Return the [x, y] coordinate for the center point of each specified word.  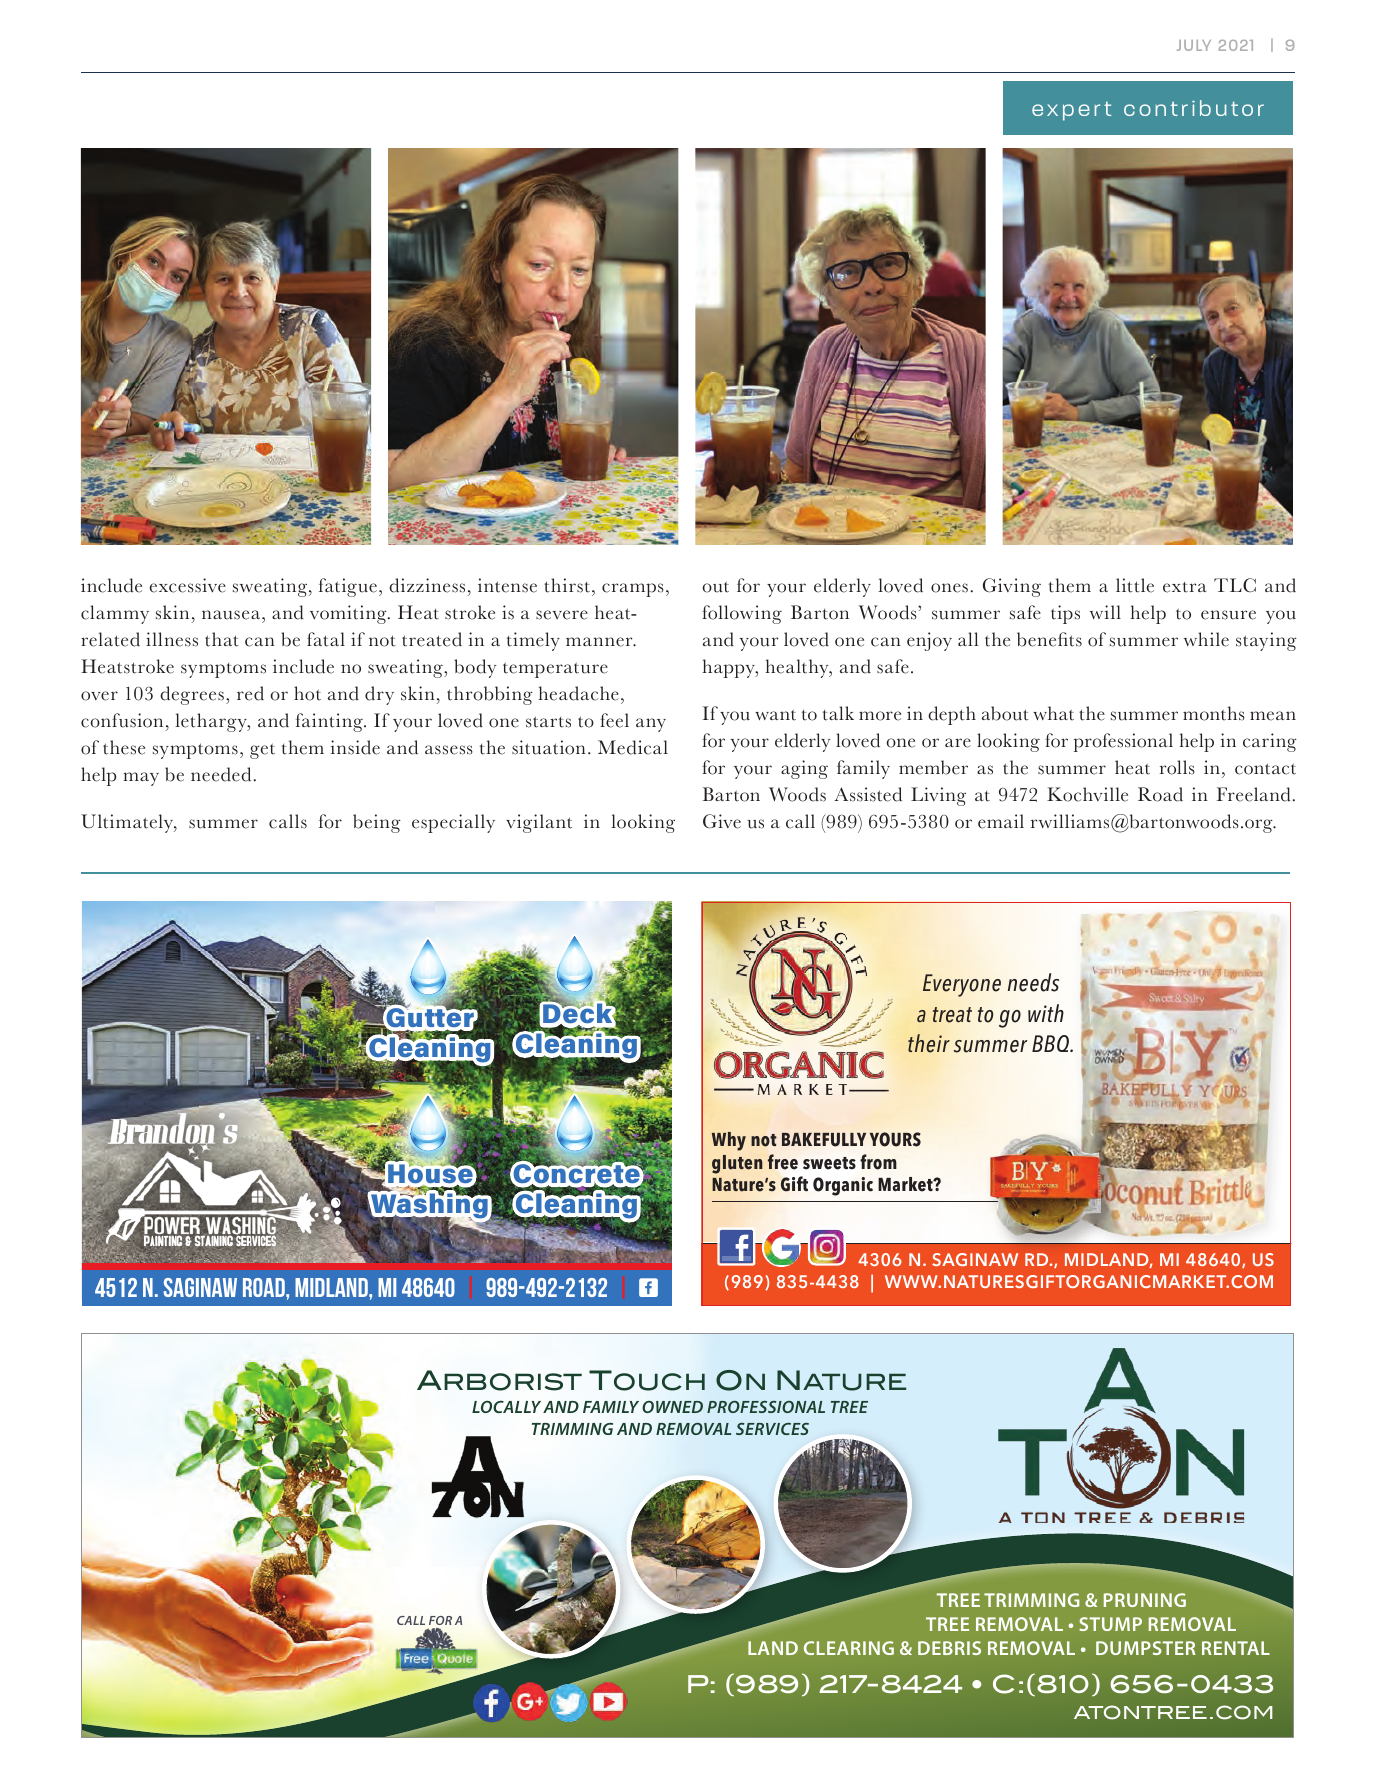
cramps [633, 590]
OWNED [672, 1407]
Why [729, 1141]
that [222, 639]
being [377, 823]
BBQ [1051, 1043]
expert [1071, 111]
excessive [188, 585]
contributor [1194, 108]
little [1135, 585]
